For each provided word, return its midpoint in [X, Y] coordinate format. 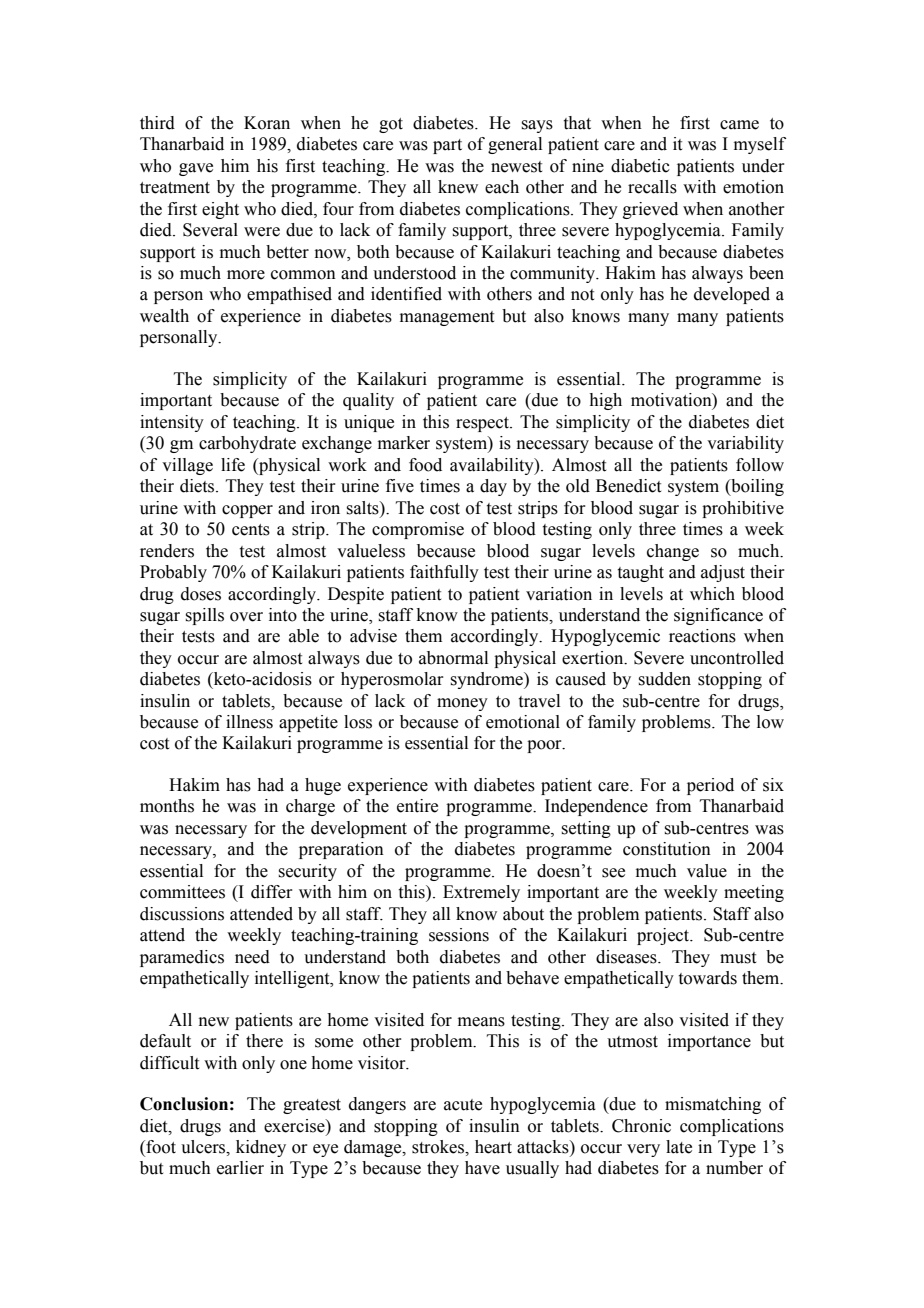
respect [483, 424]
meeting [754, 893]
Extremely [481, 893]
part [447, 146]
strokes [439, 1147]
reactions [702, 636]
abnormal [453, 658]
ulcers [204, 1147]
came [739, 125]
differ [272, 892]
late [679, 1147]
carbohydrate [247, 444]
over [246, 617]
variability [745, 444]
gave [196, 169]
